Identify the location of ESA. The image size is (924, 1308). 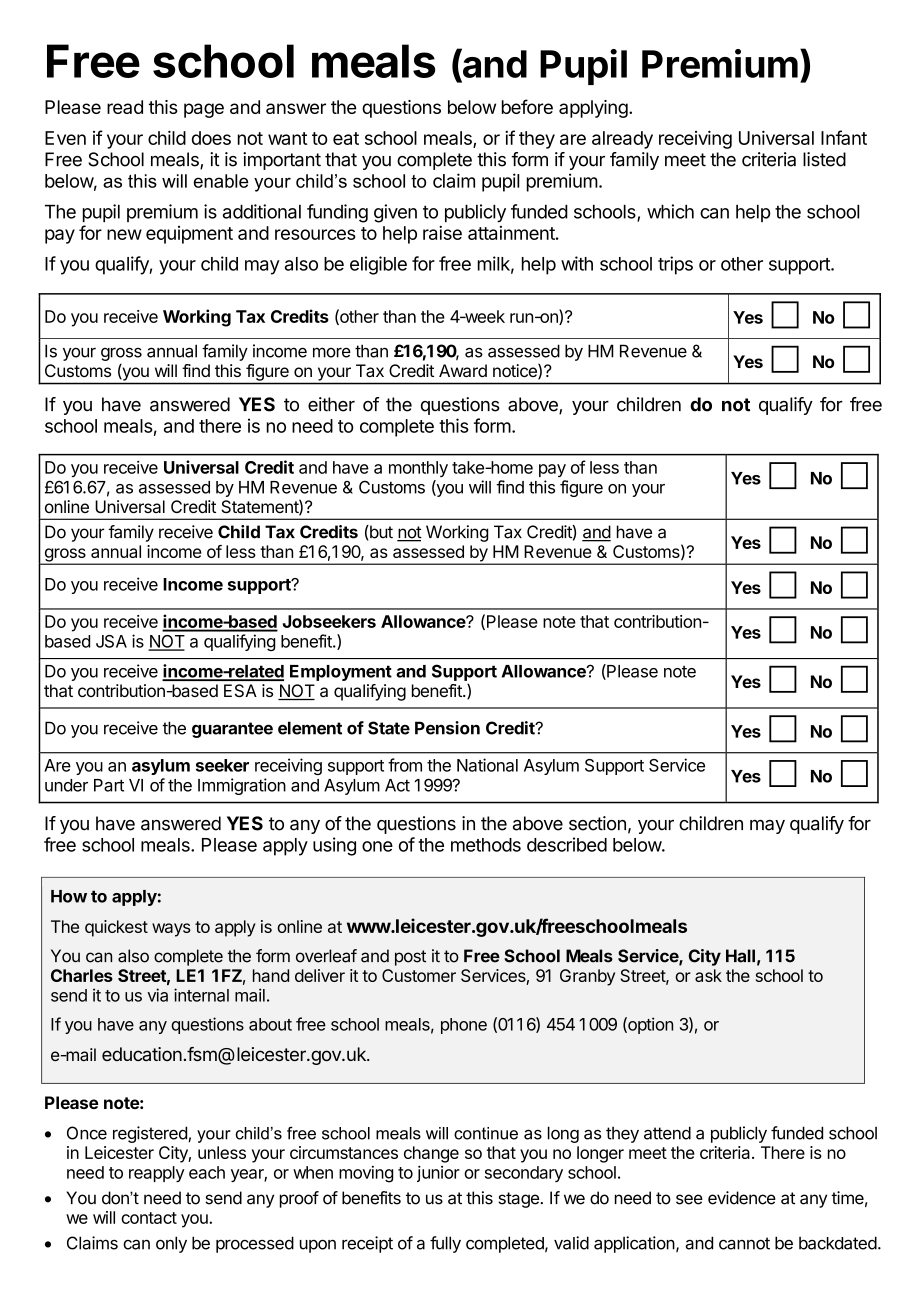
(240, 690).
